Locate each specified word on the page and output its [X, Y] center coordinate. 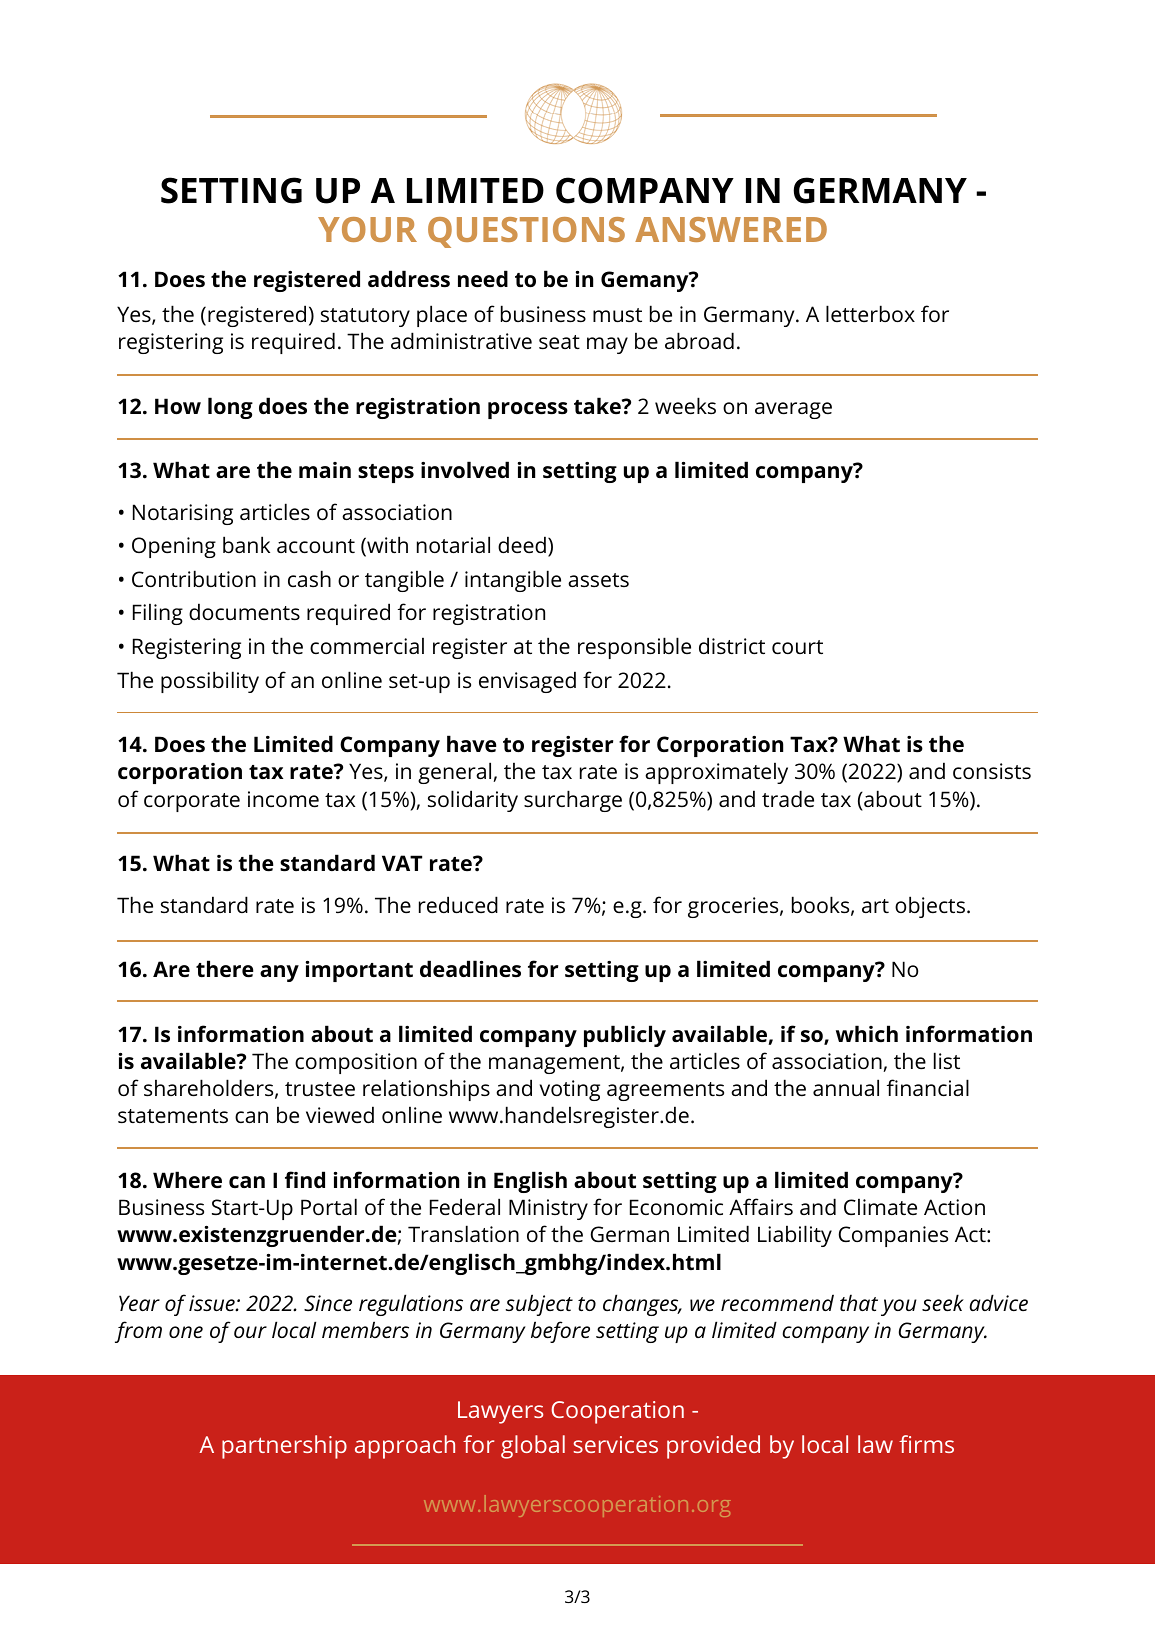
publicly [625, 1036]
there [224, 969]
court [797, 647]
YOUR [367, 229]
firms [926, 1444]
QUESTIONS [526, 232]
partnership [284, 1447]
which [867, 1033]
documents [244, 611]
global [533, 1447]
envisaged [527, 682]
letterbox [870, 313]
